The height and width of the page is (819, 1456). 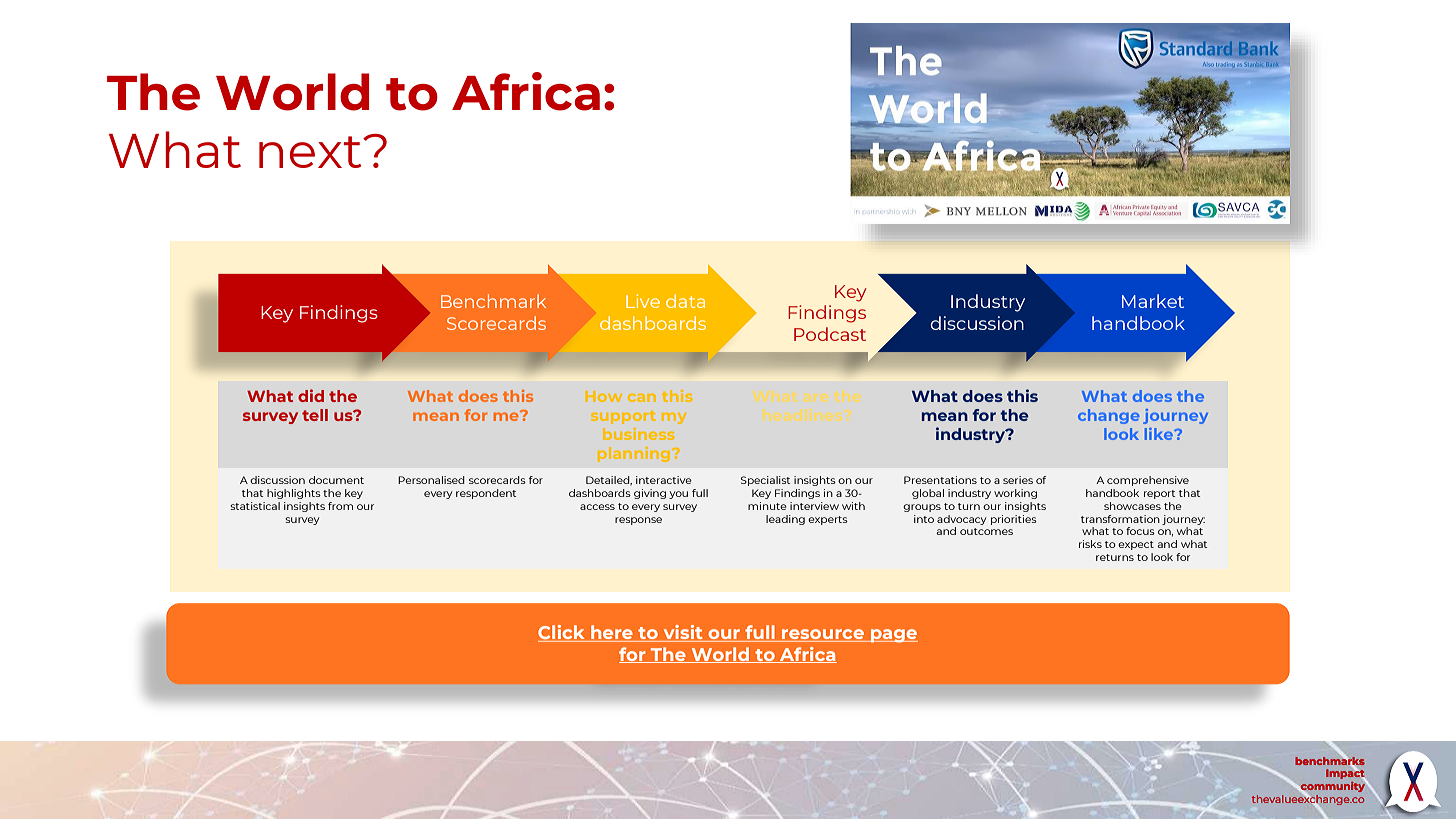 What do you see at coordinates (685, 301) in the page?
I see `data` at bounding box center [685, 301].
